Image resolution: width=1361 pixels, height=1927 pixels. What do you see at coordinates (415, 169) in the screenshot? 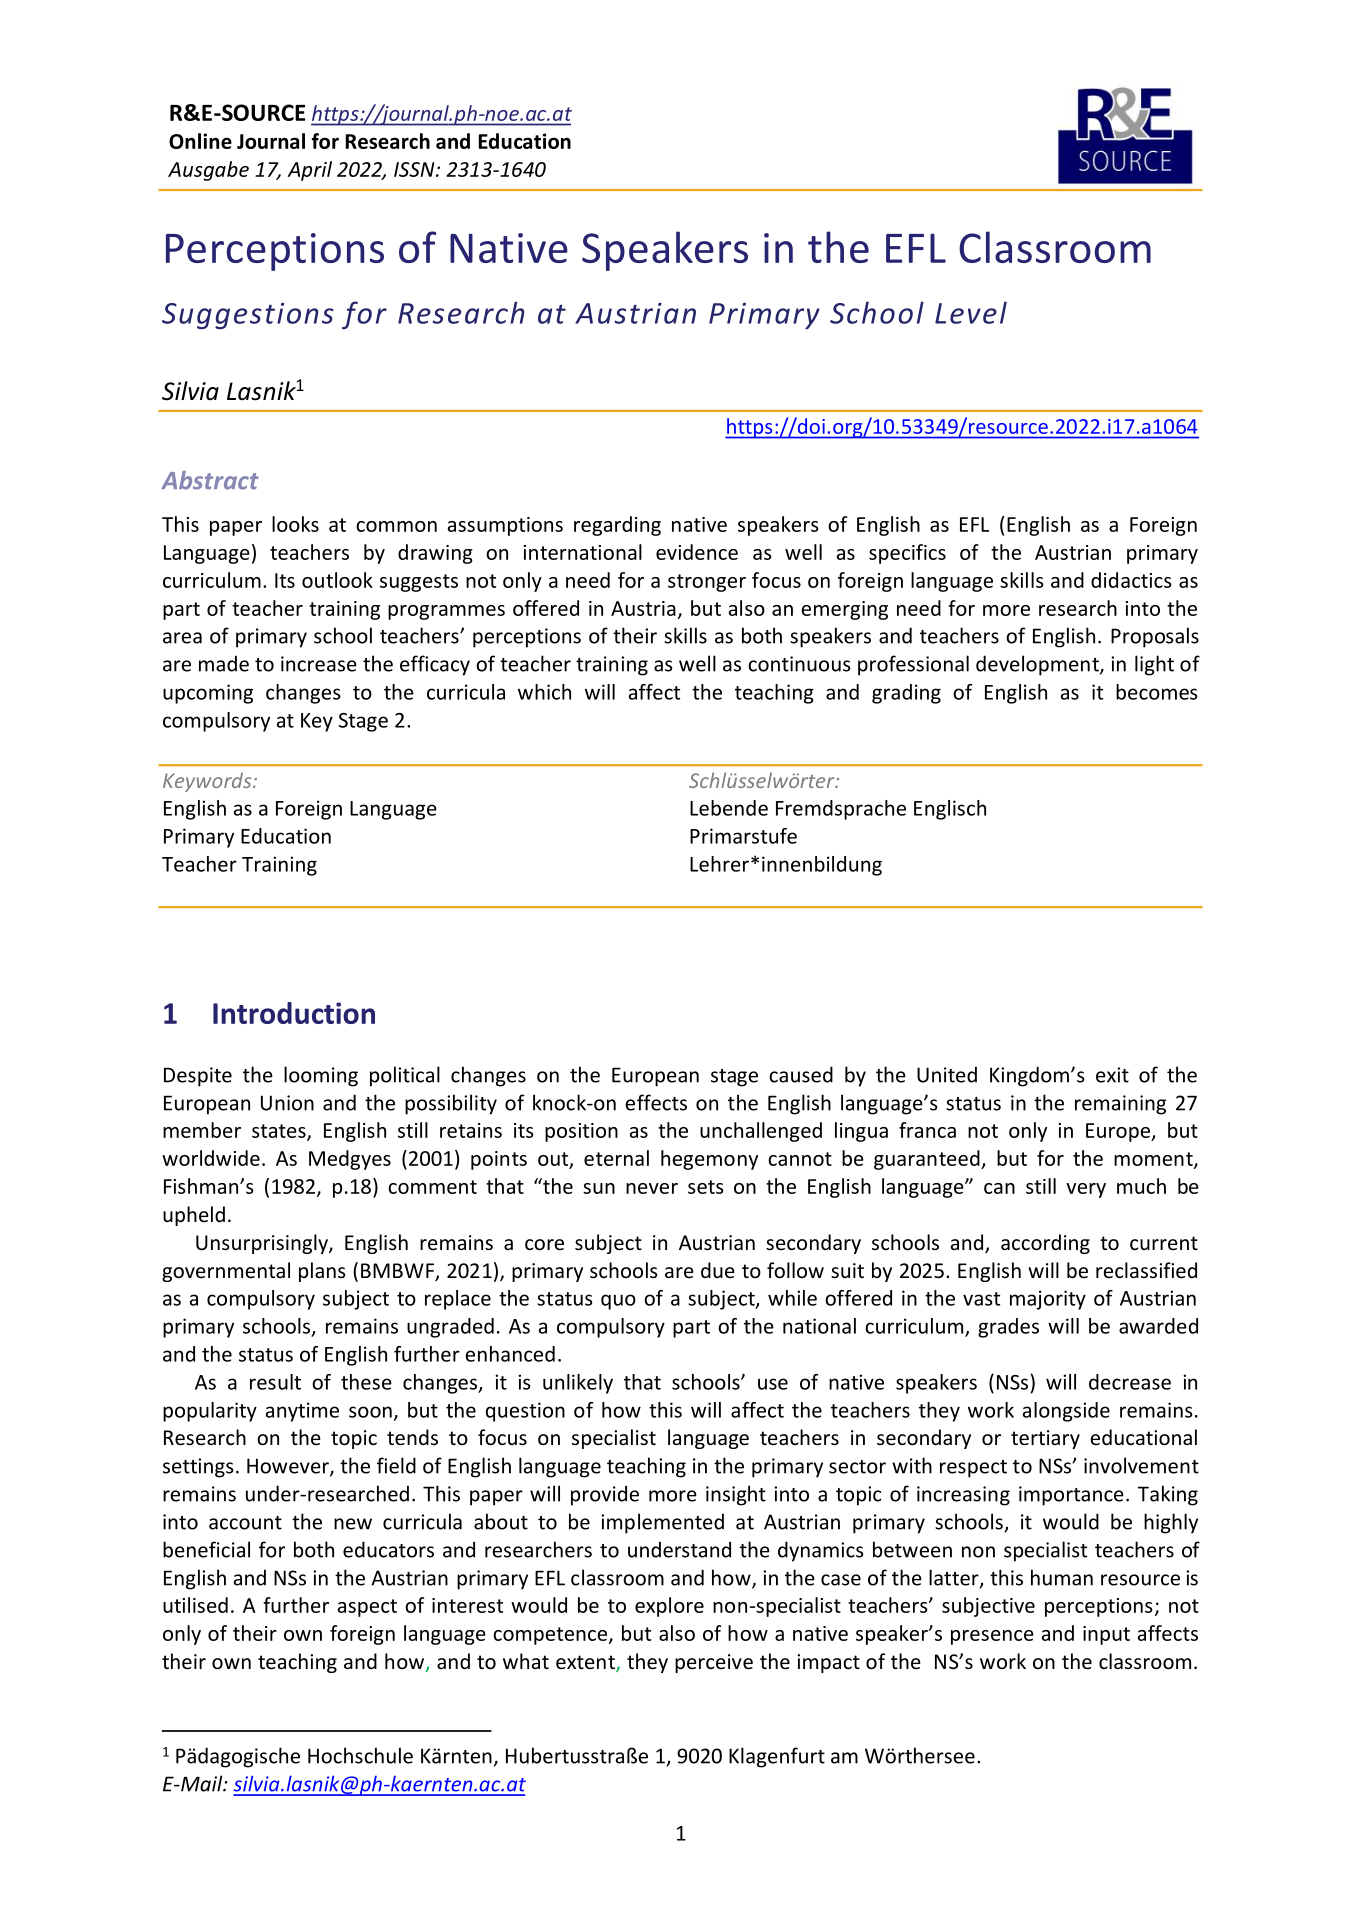
I see `ISSN` at bounding box center [415, 169].
